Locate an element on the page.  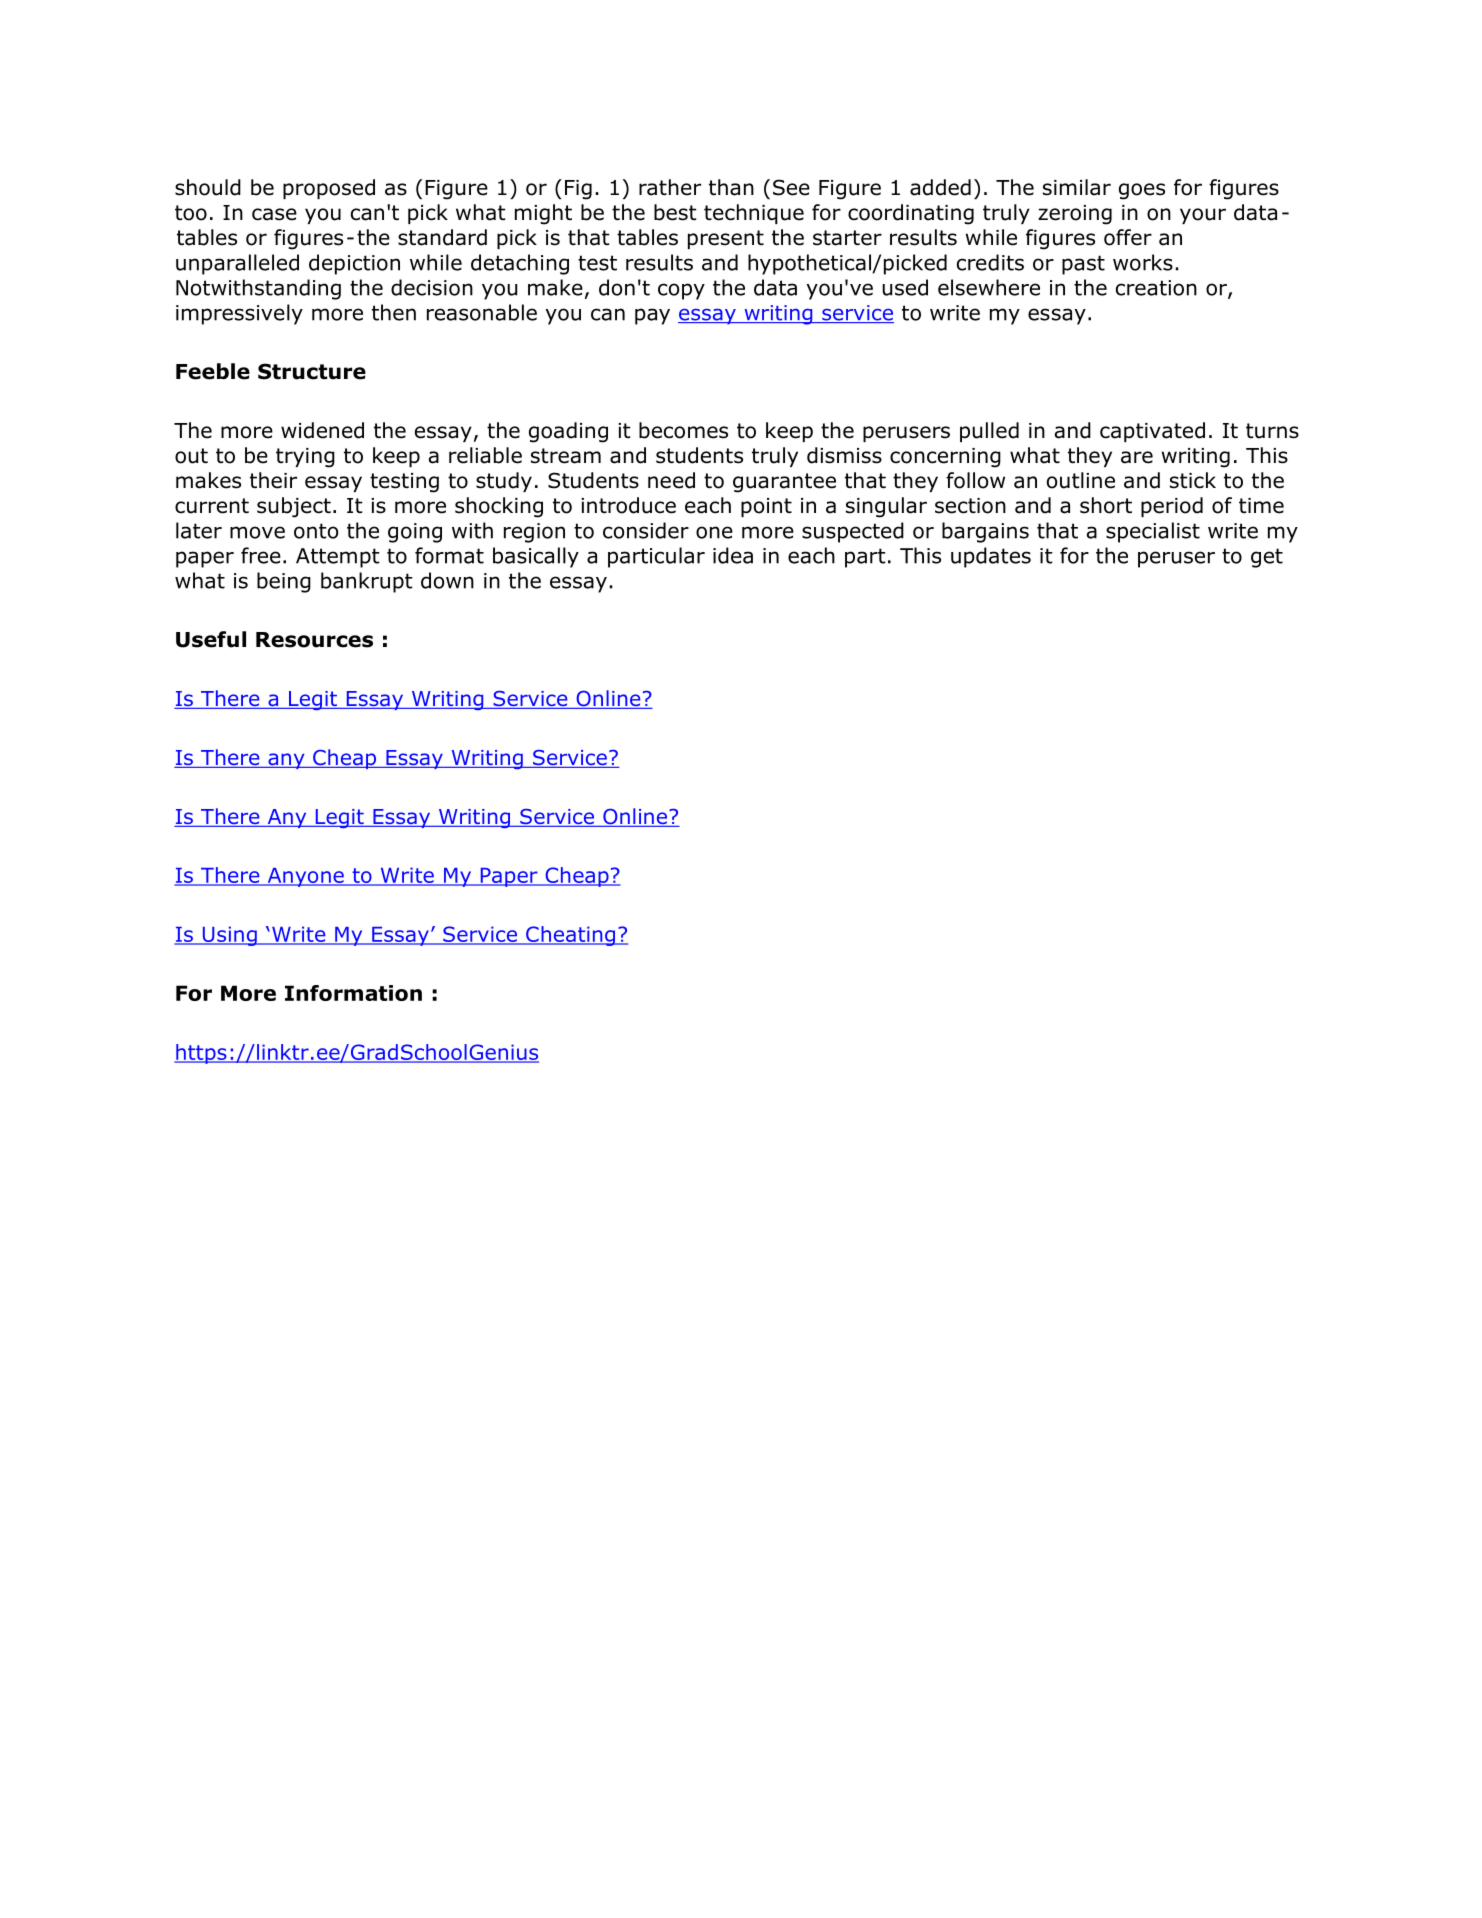
technique is located at coordinates (754, 214).
